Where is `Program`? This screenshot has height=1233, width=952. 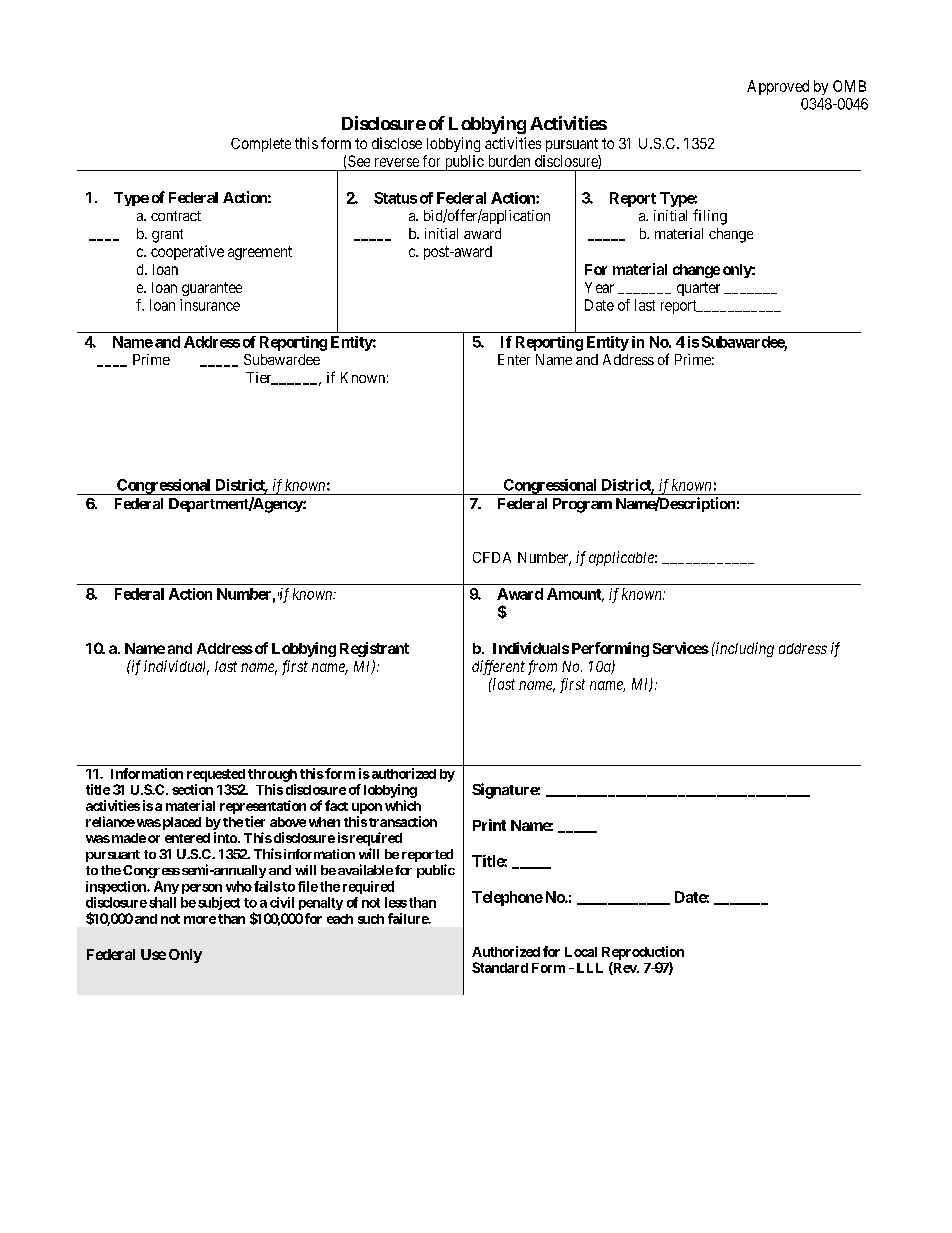
Program is located at coordinates (582, 505).
